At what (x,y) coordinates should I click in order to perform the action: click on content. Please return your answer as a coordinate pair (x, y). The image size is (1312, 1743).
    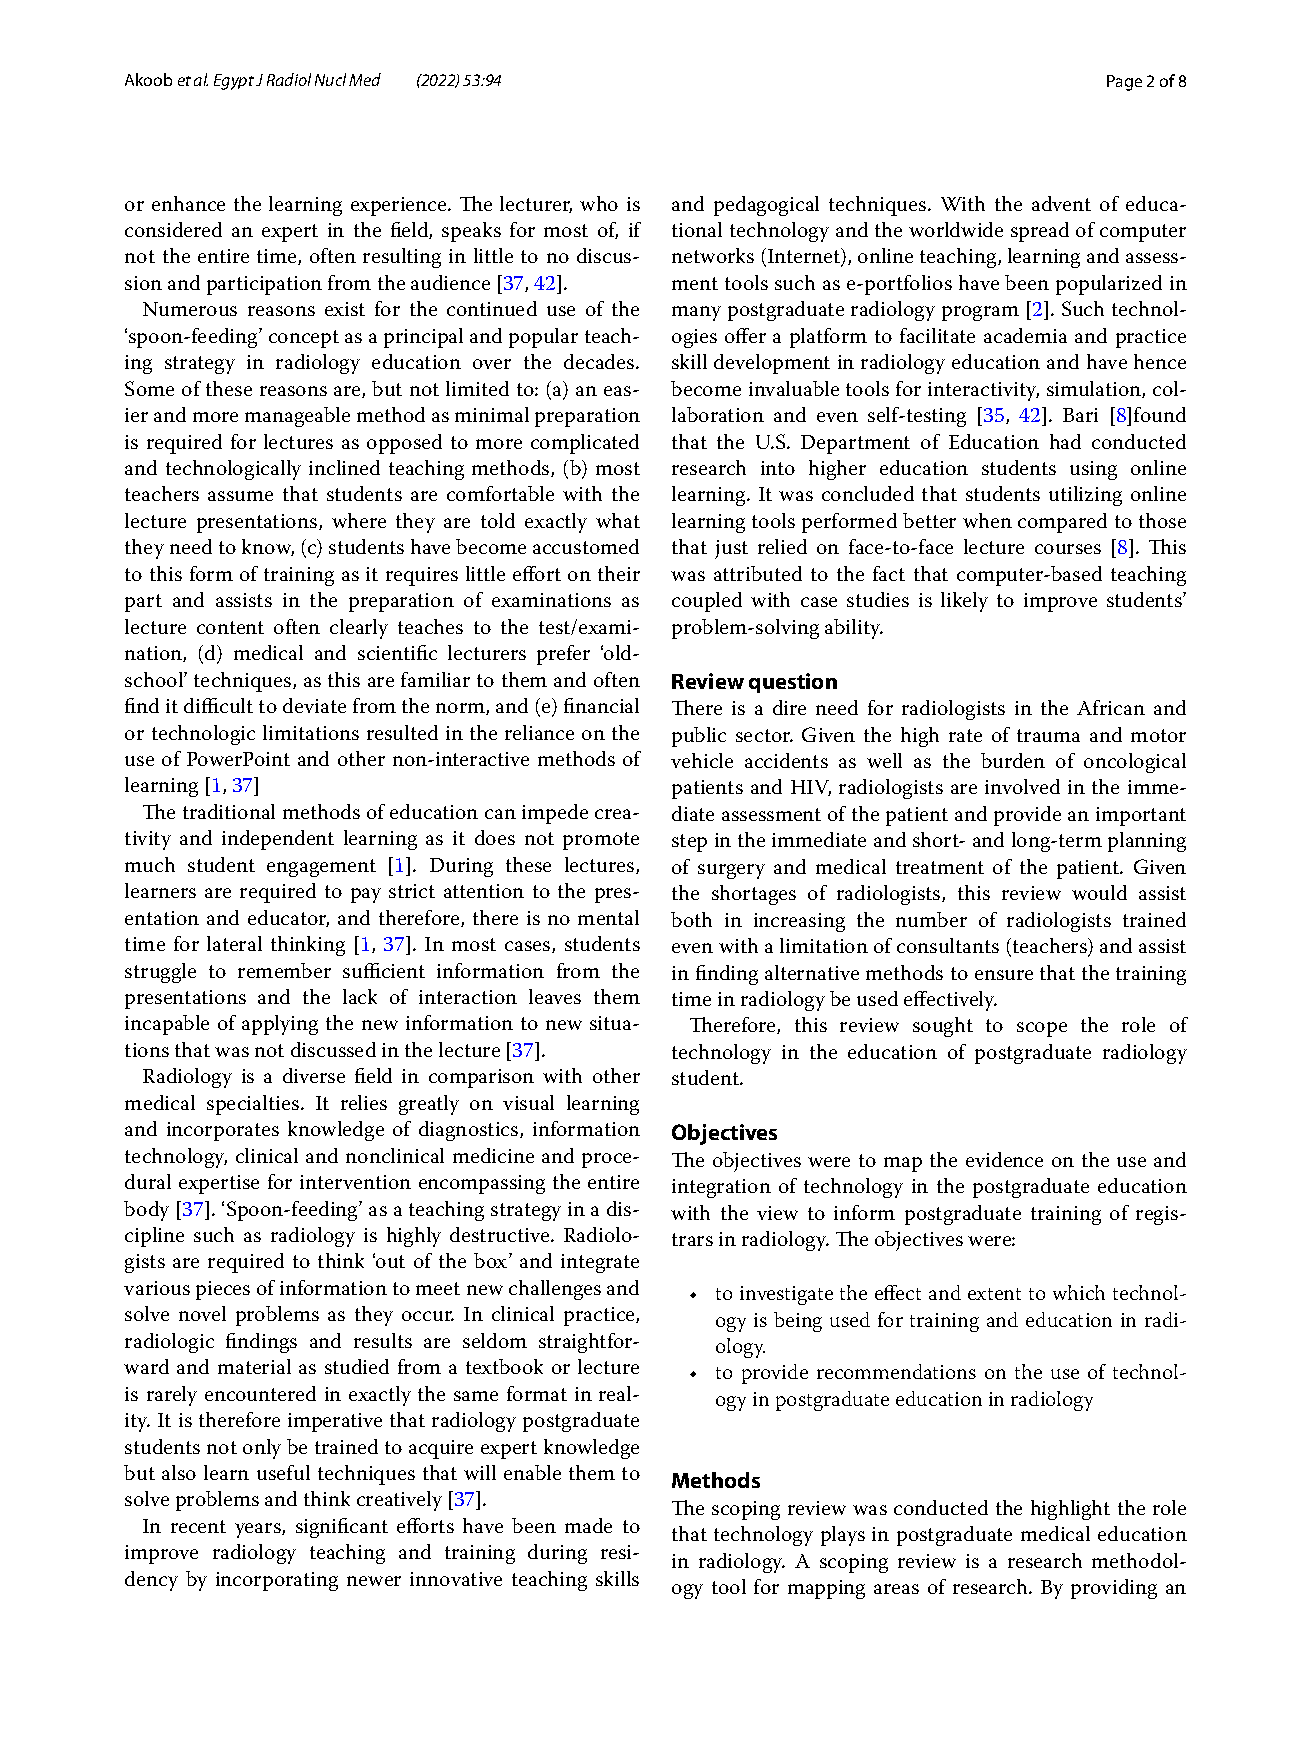
    Looking at the image, I should click on (230, 627).
